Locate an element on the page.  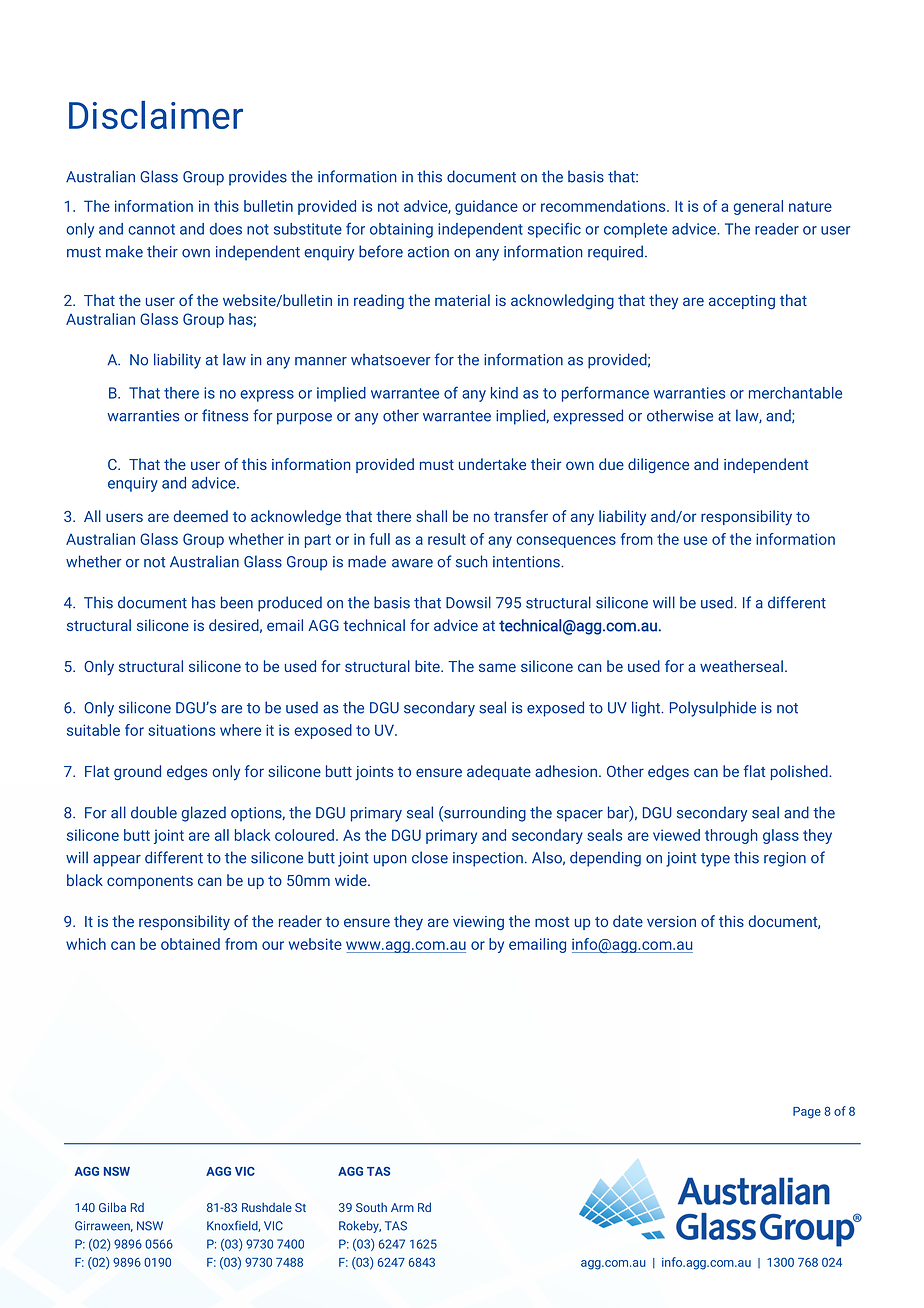
fitness is located at coordinates (225, 415).
